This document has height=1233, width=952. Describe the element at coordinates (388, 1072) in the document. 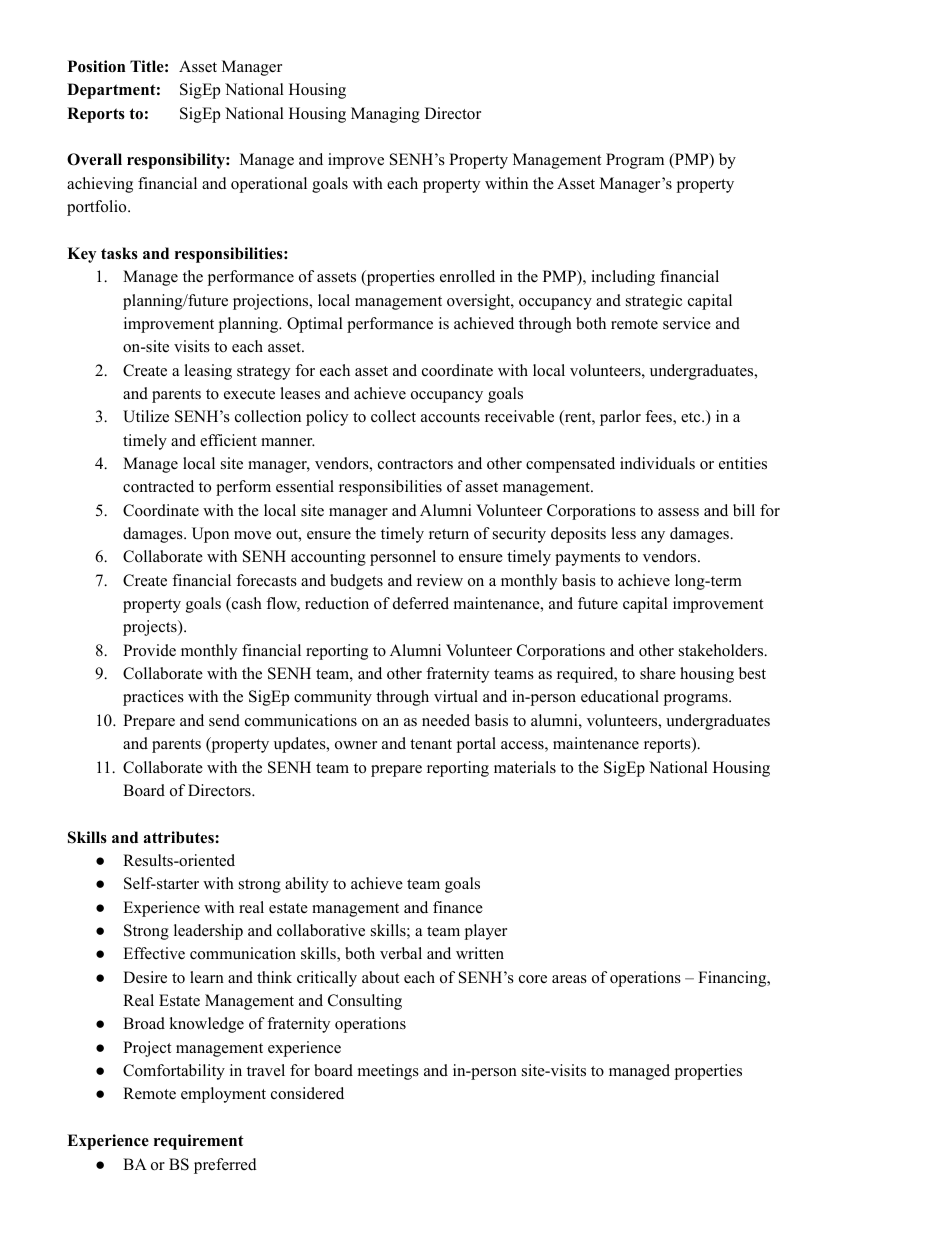

I see `meetings` at that location.
